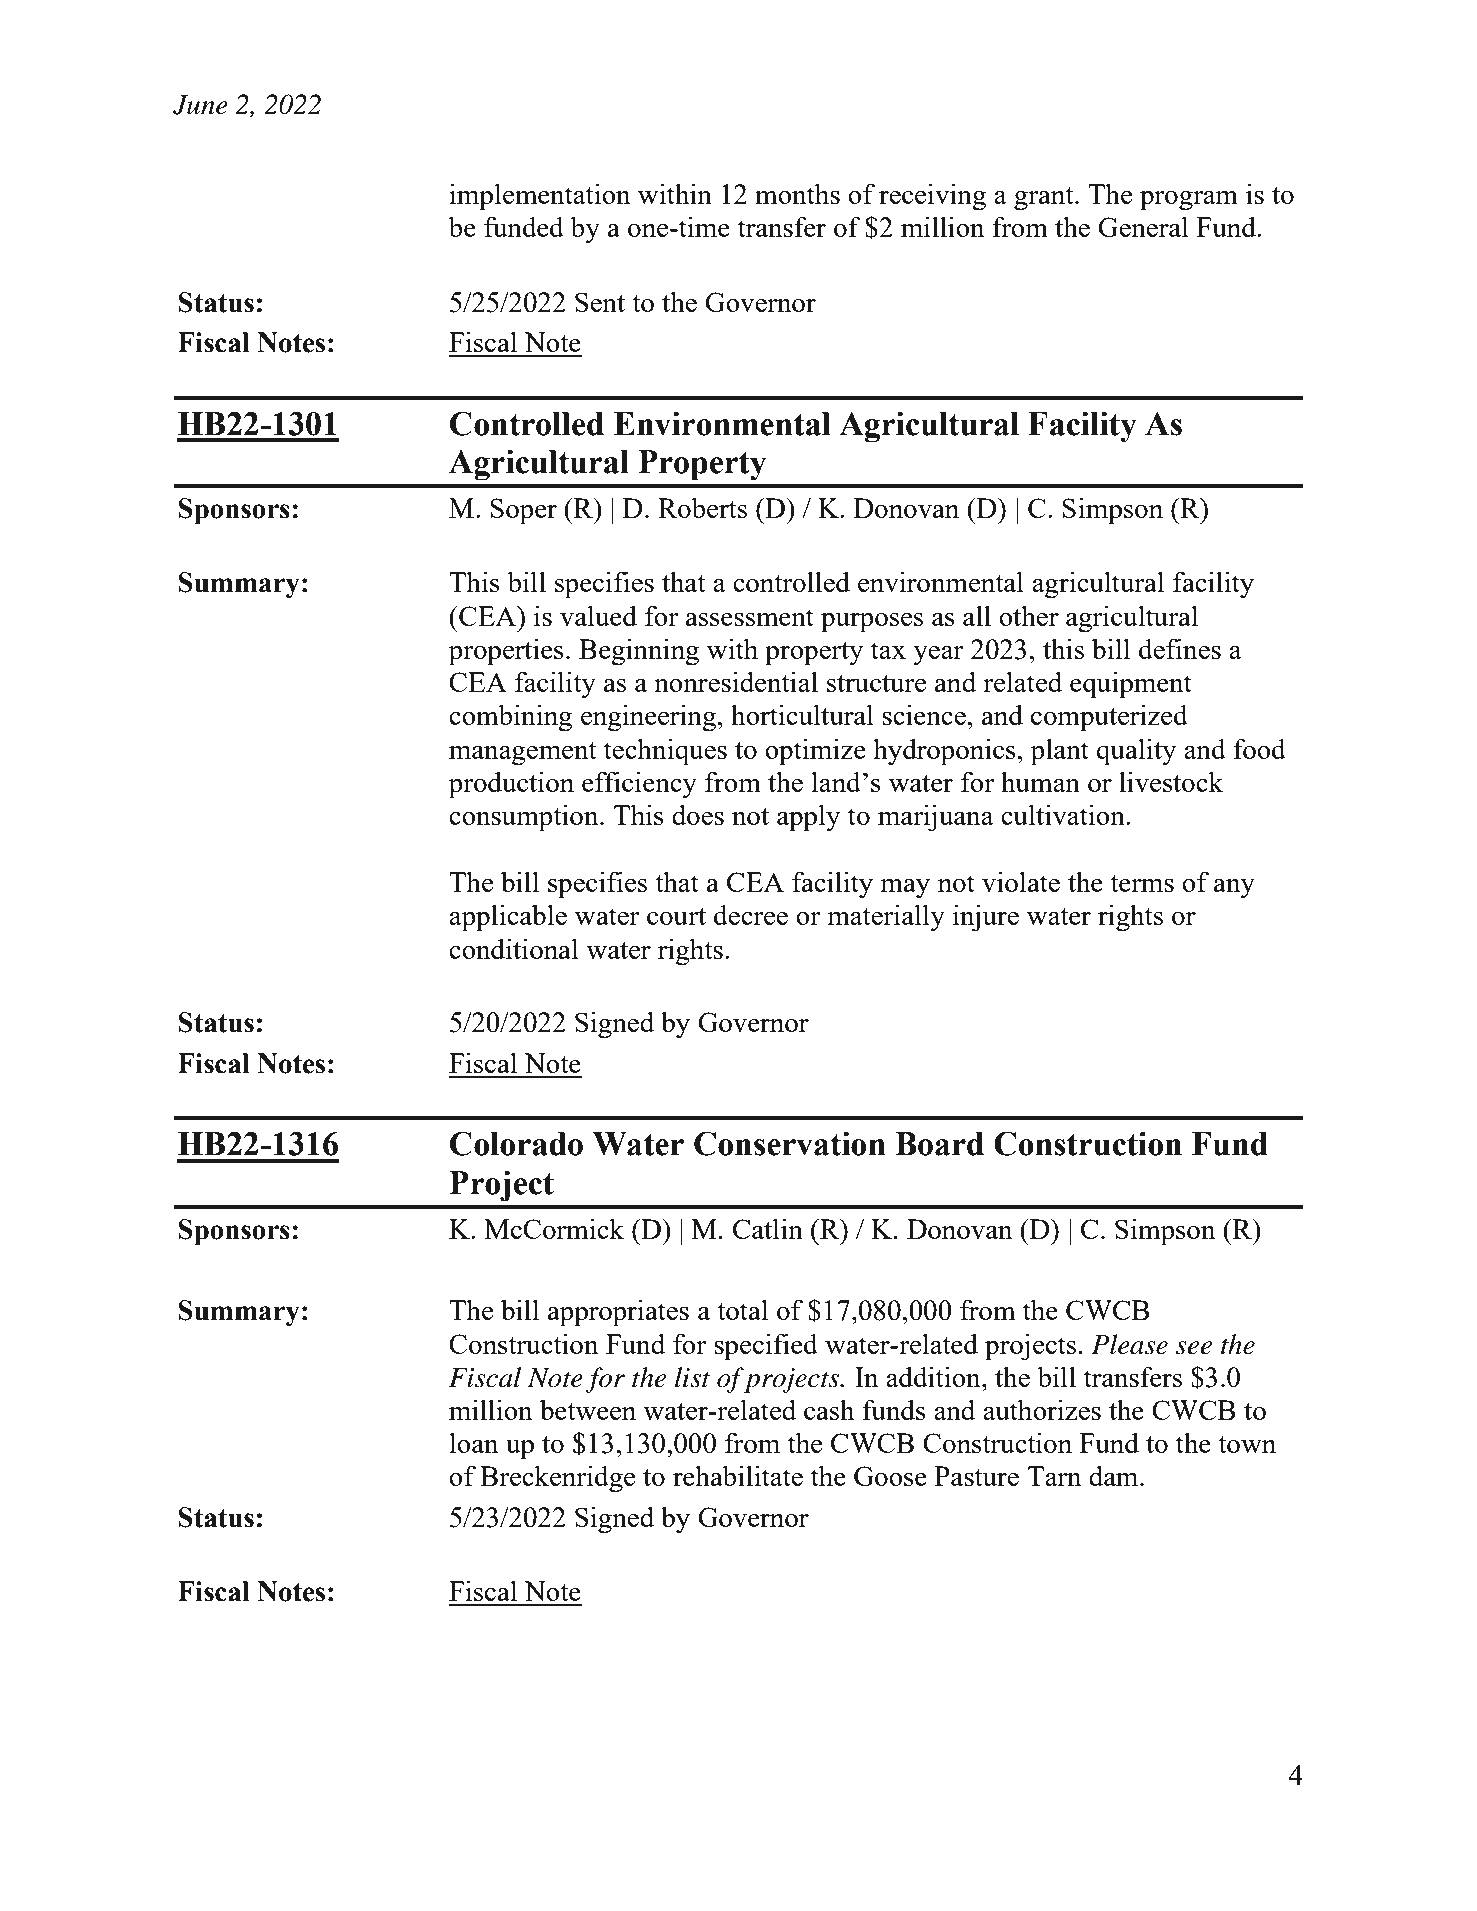  I want to click on program, so click(1189, 201).
